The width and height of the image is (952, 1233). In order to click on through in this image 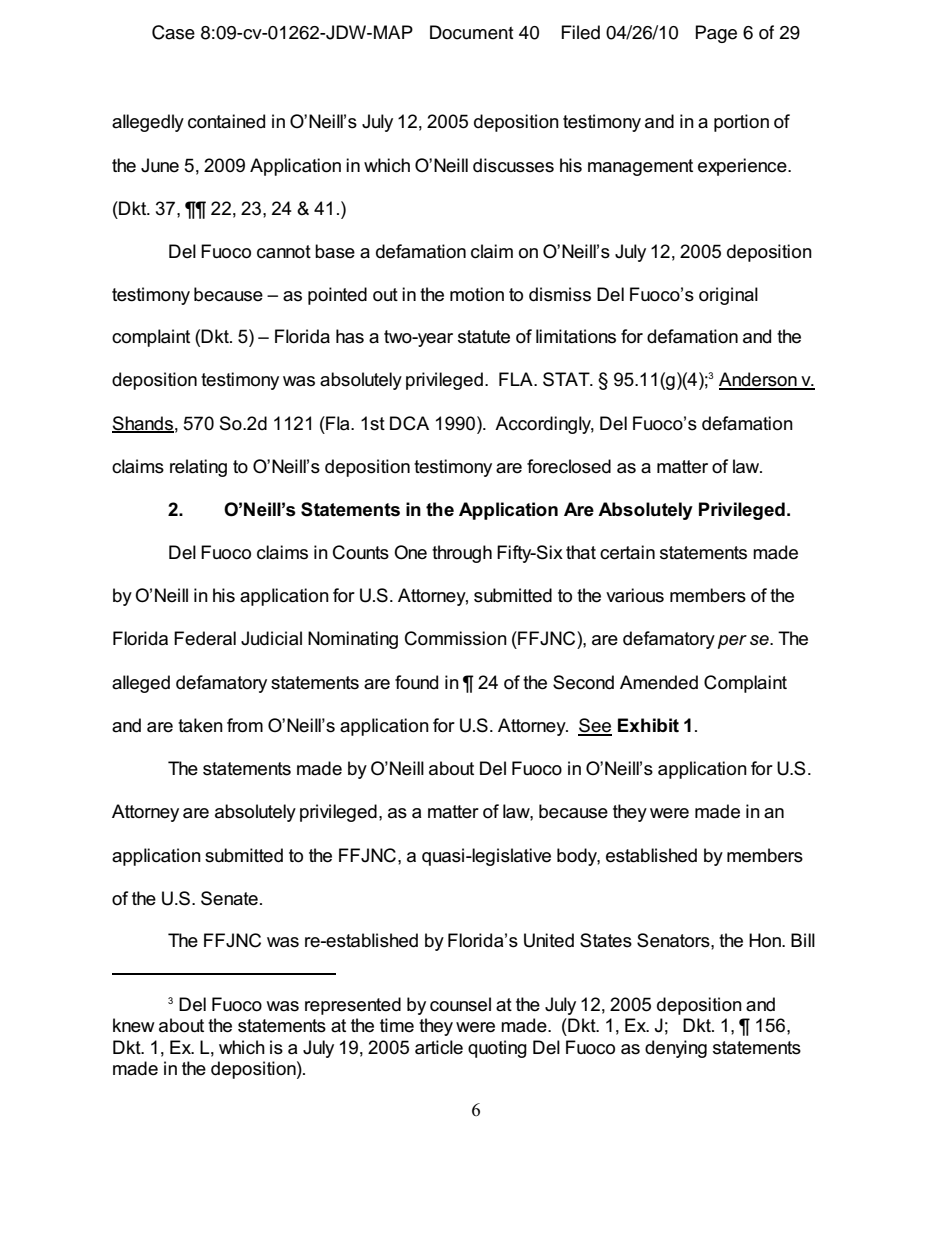, I will do `click(462, 554)`.
